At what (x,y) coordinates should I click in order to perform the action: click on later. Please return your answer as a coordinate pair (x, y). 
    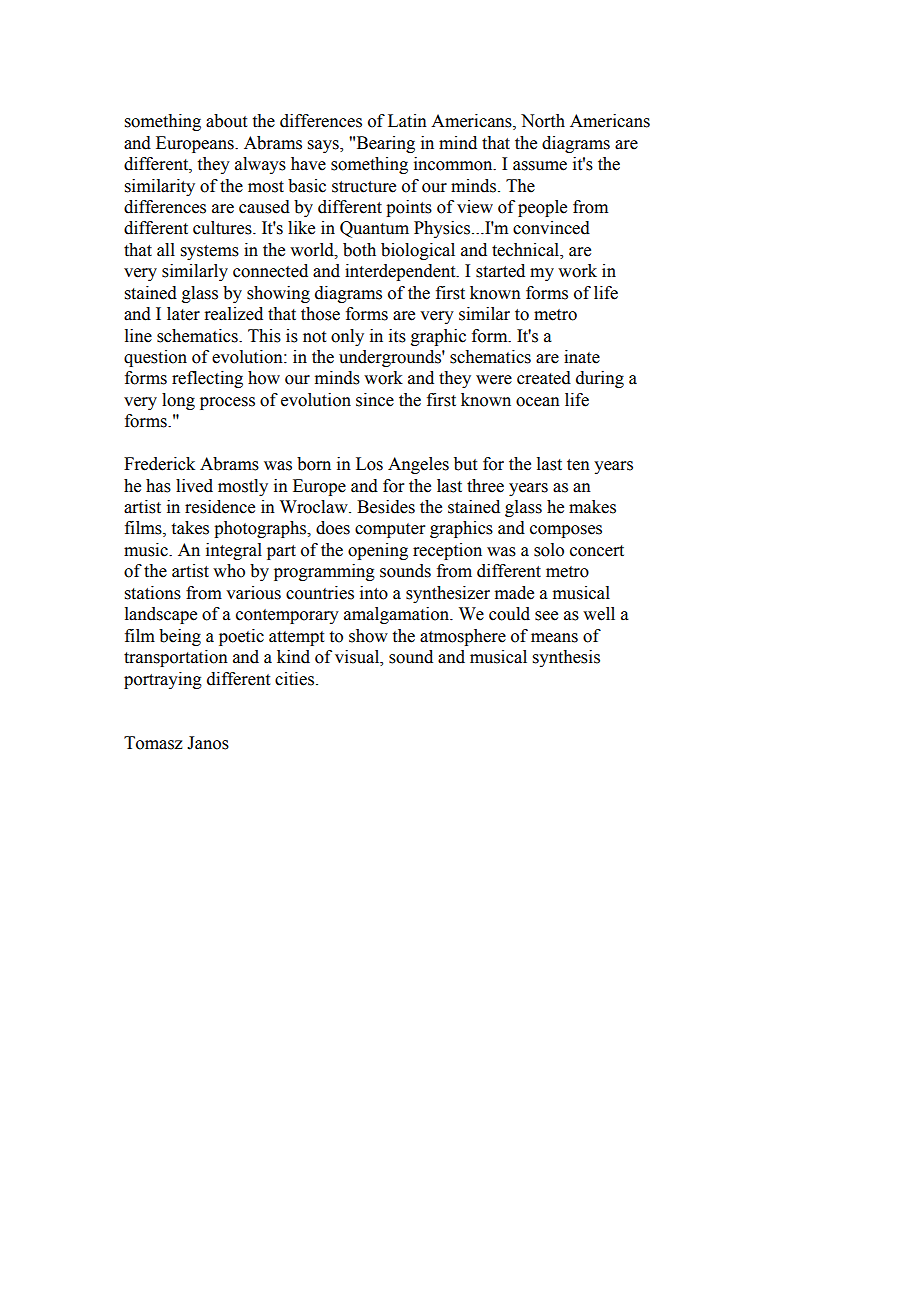
    Looking at the image, I should click on (183, 314).
